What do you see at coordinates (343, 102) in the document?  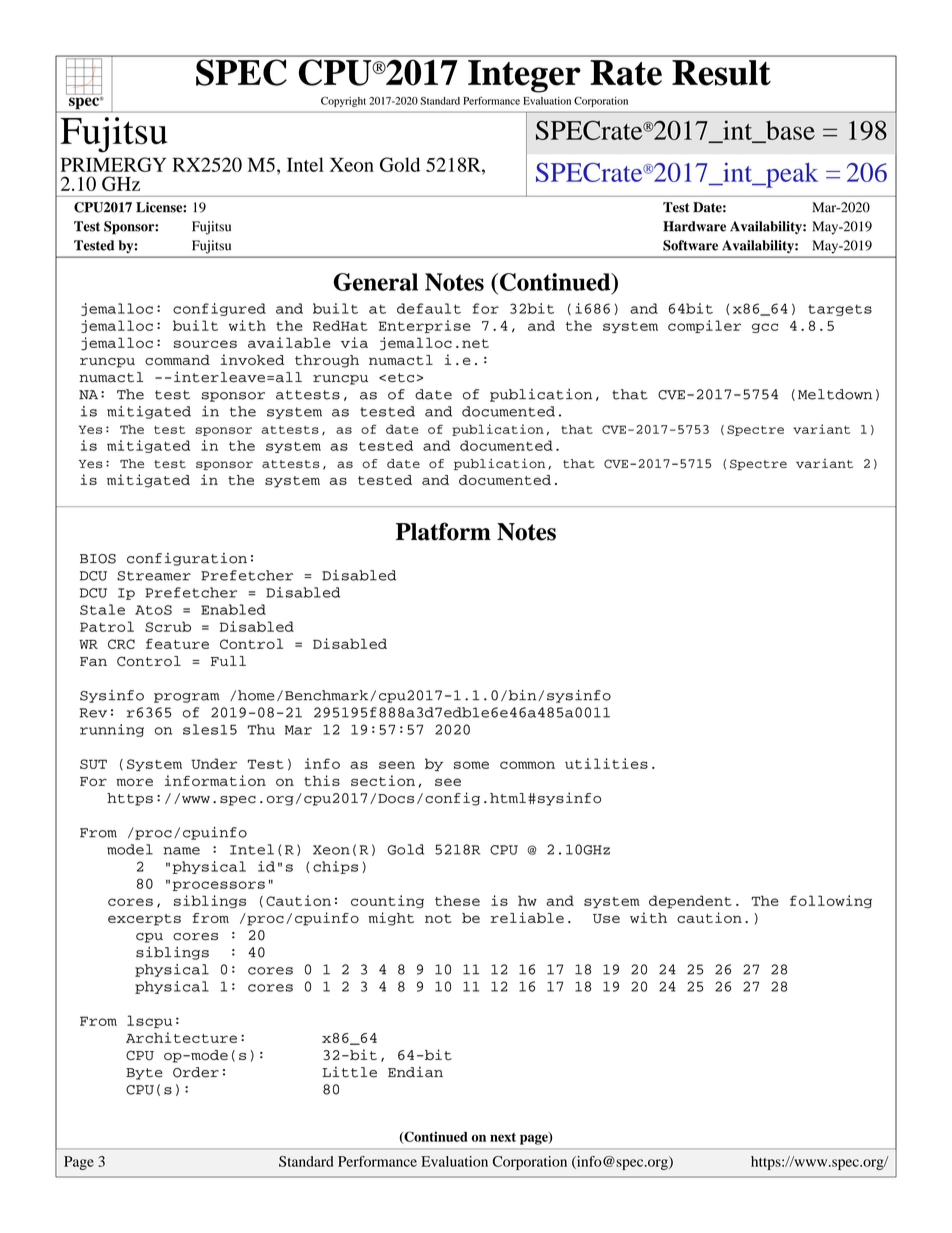 I see `Copyright` at bounding box center [343, 102].
